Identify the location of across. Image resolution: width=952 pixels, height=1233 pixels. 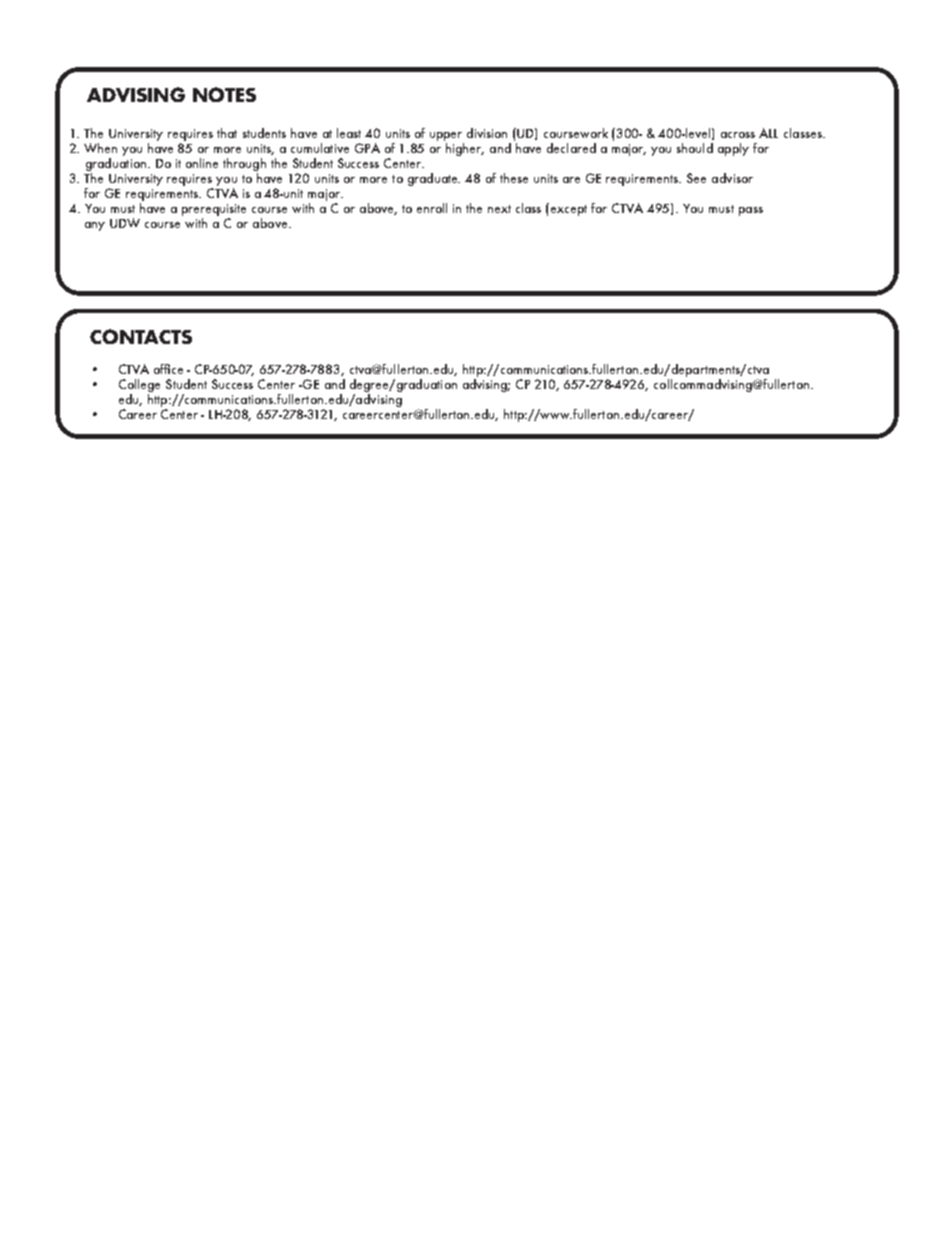
(738, 135).
